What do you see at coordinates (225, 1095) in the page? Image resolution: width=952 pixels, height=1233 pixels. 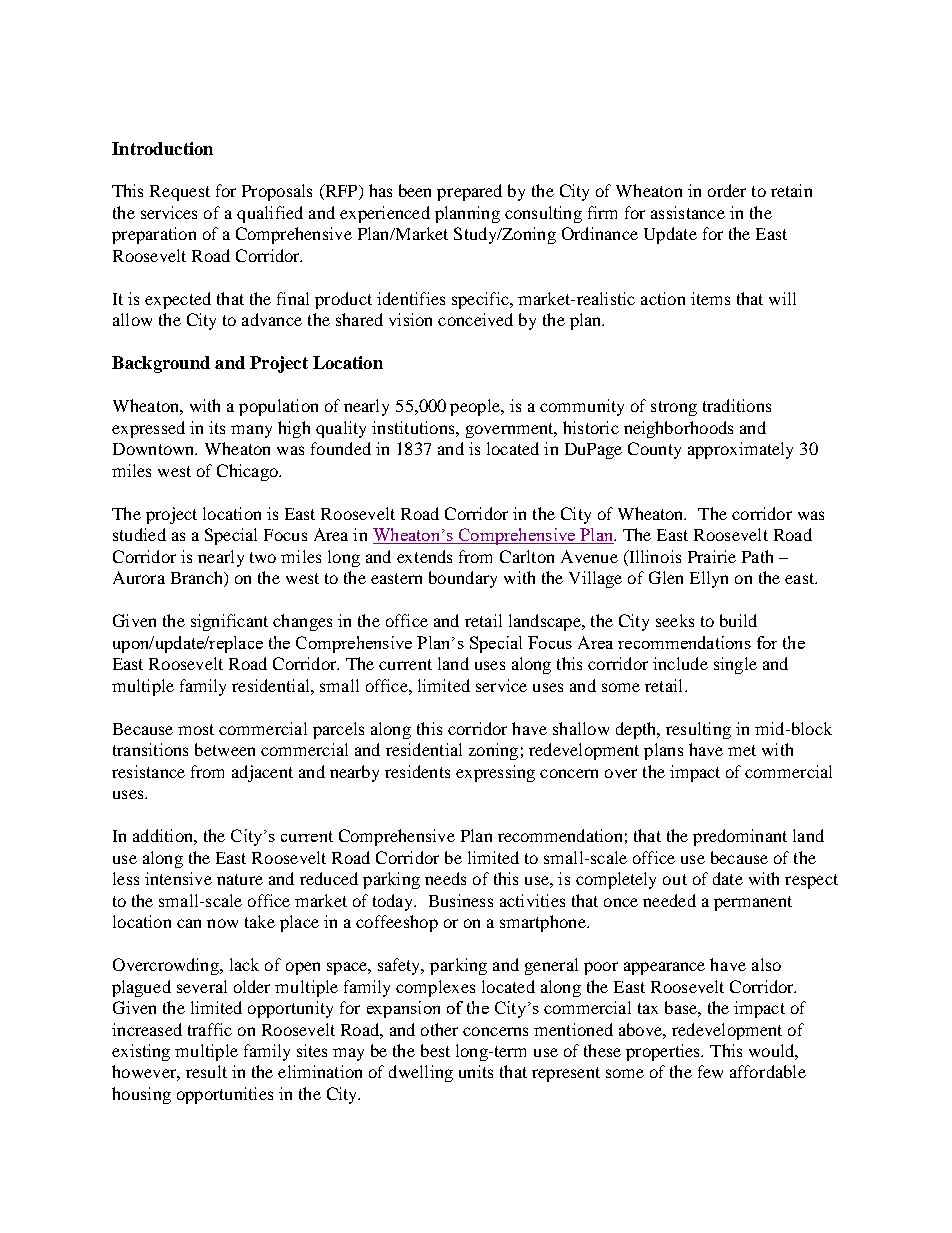 I see `opportunities` at bounding box center [225, 1095].
